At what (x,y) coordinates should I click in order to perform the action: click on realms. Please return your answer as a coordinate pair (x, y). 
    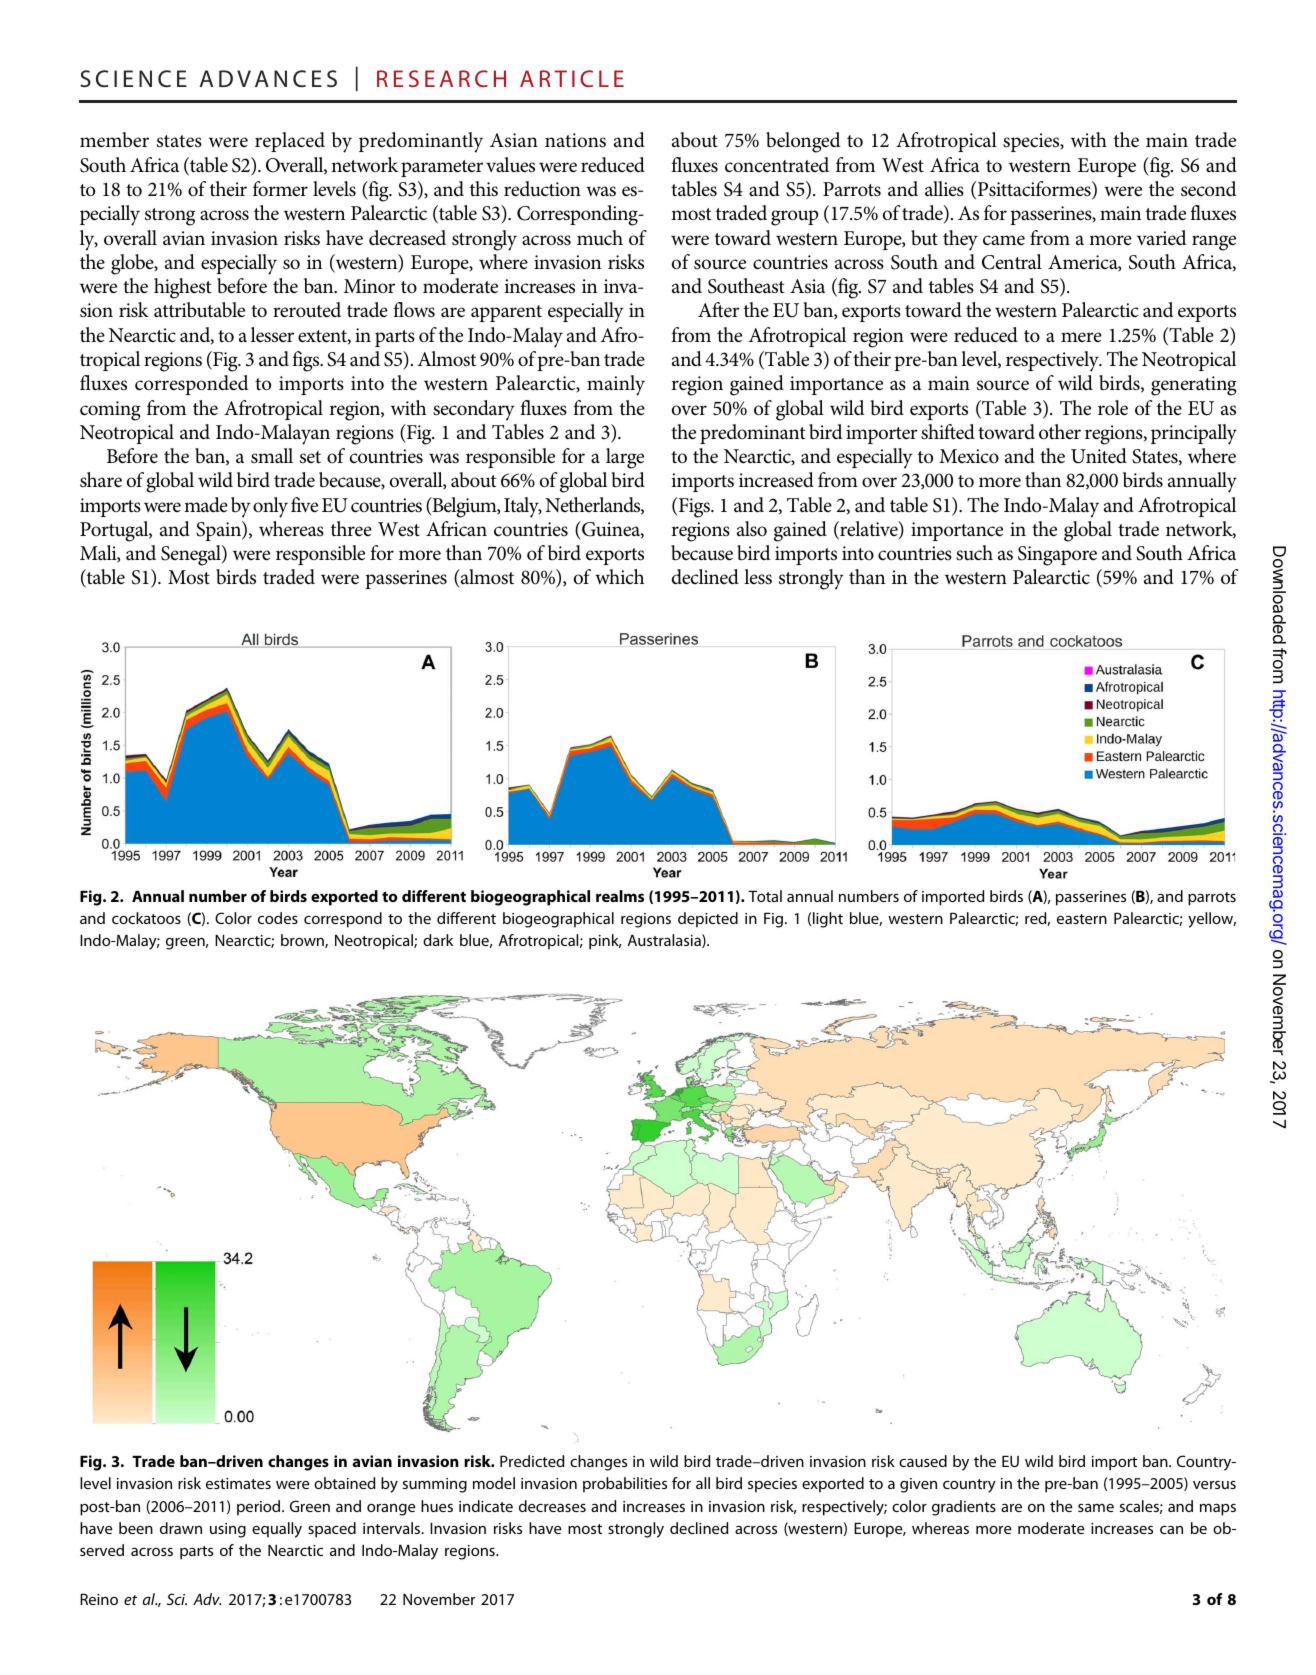
    Looking at the image, I should click on (620, 896).
